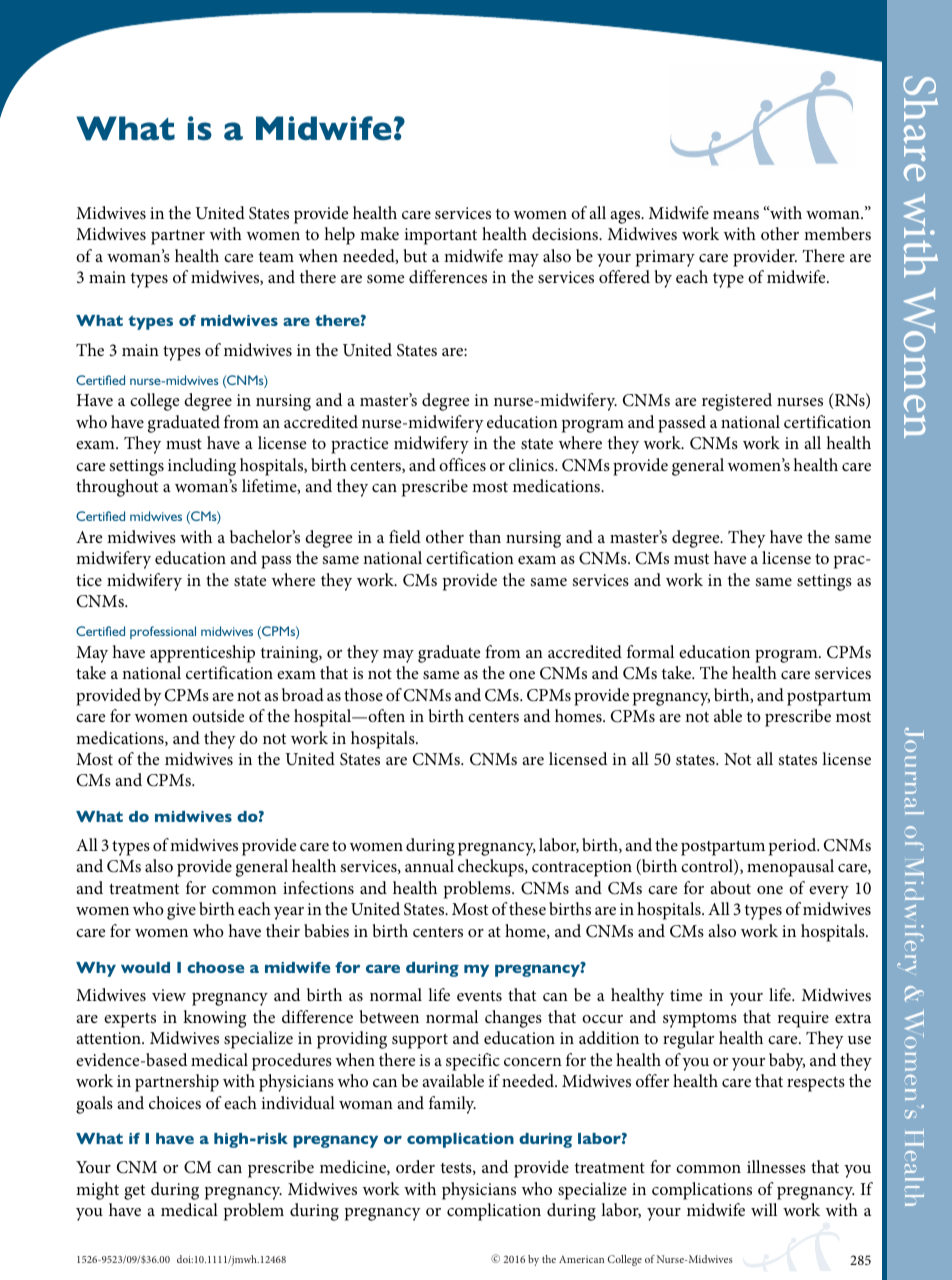  I want to click on period, so click(794, 847).
